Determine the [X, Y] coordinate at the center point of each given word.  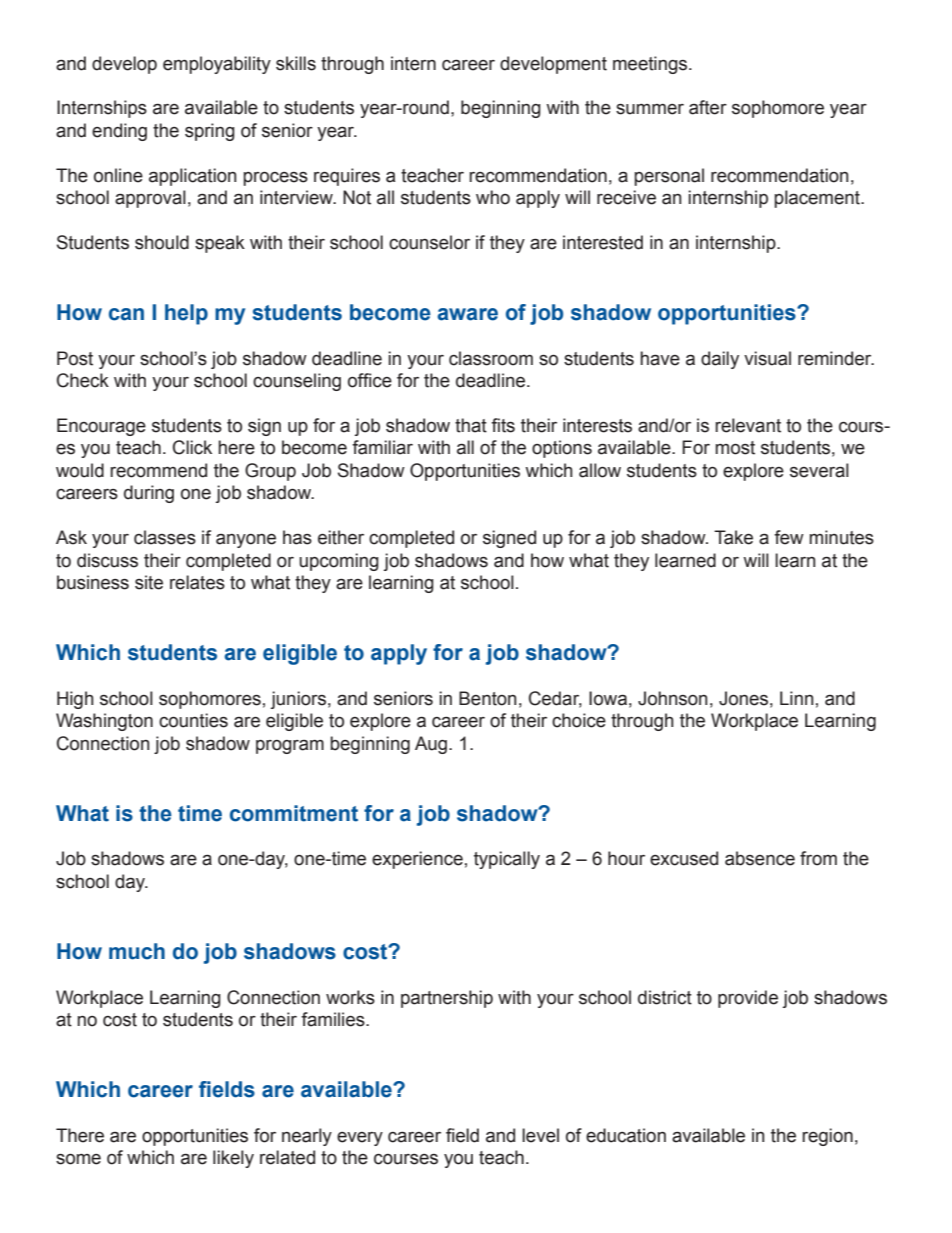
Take [733, 537]
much [137, 951]
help [186, 314]
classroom [491, 358]
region [827, 1137]
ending [119, 132]
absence [760, 858]
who [493, 197]
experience [417, 860]
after [708, 107]
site [149, 582]
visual [767, 358]
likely [233, 1159]
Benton [487, 698]
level [540, 1135]
